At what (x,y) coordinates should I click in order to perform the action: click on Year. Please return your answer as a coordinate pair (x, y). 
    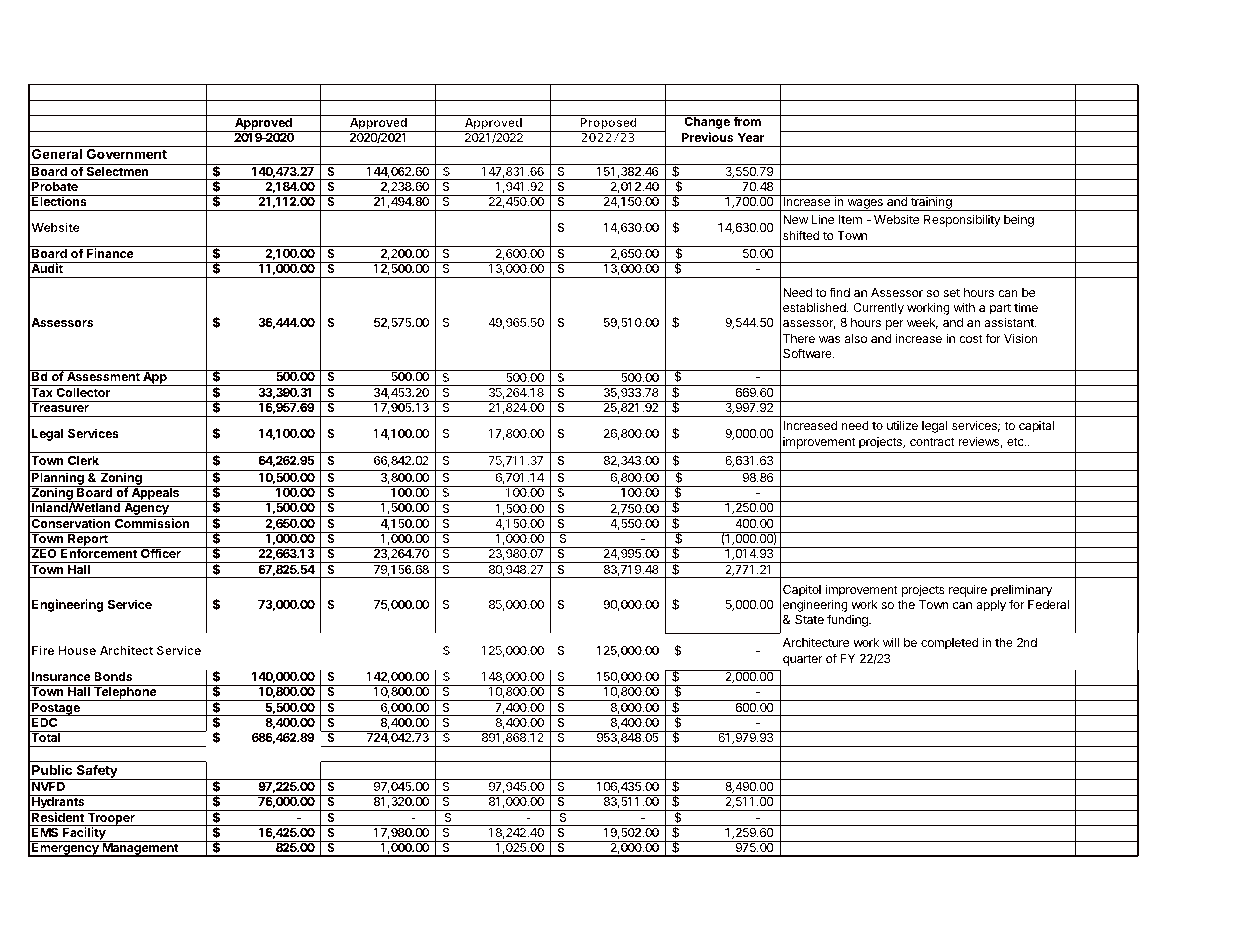
    Looking at the image, I should click on (751, 137).
